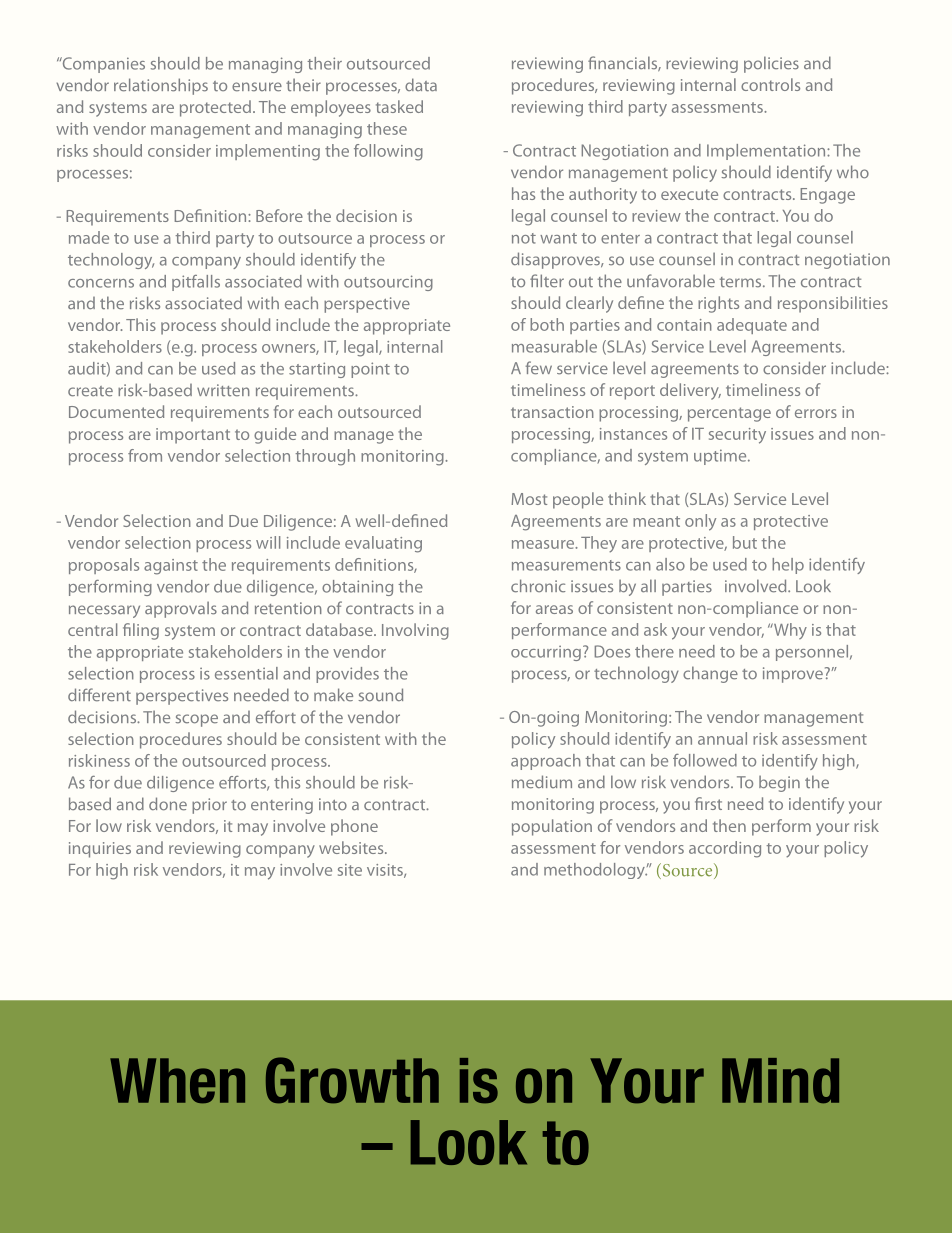 This image has height=1233, width=952. Describe the element at coordinates (538, 586) in the image. I see `chronic` at that location.
